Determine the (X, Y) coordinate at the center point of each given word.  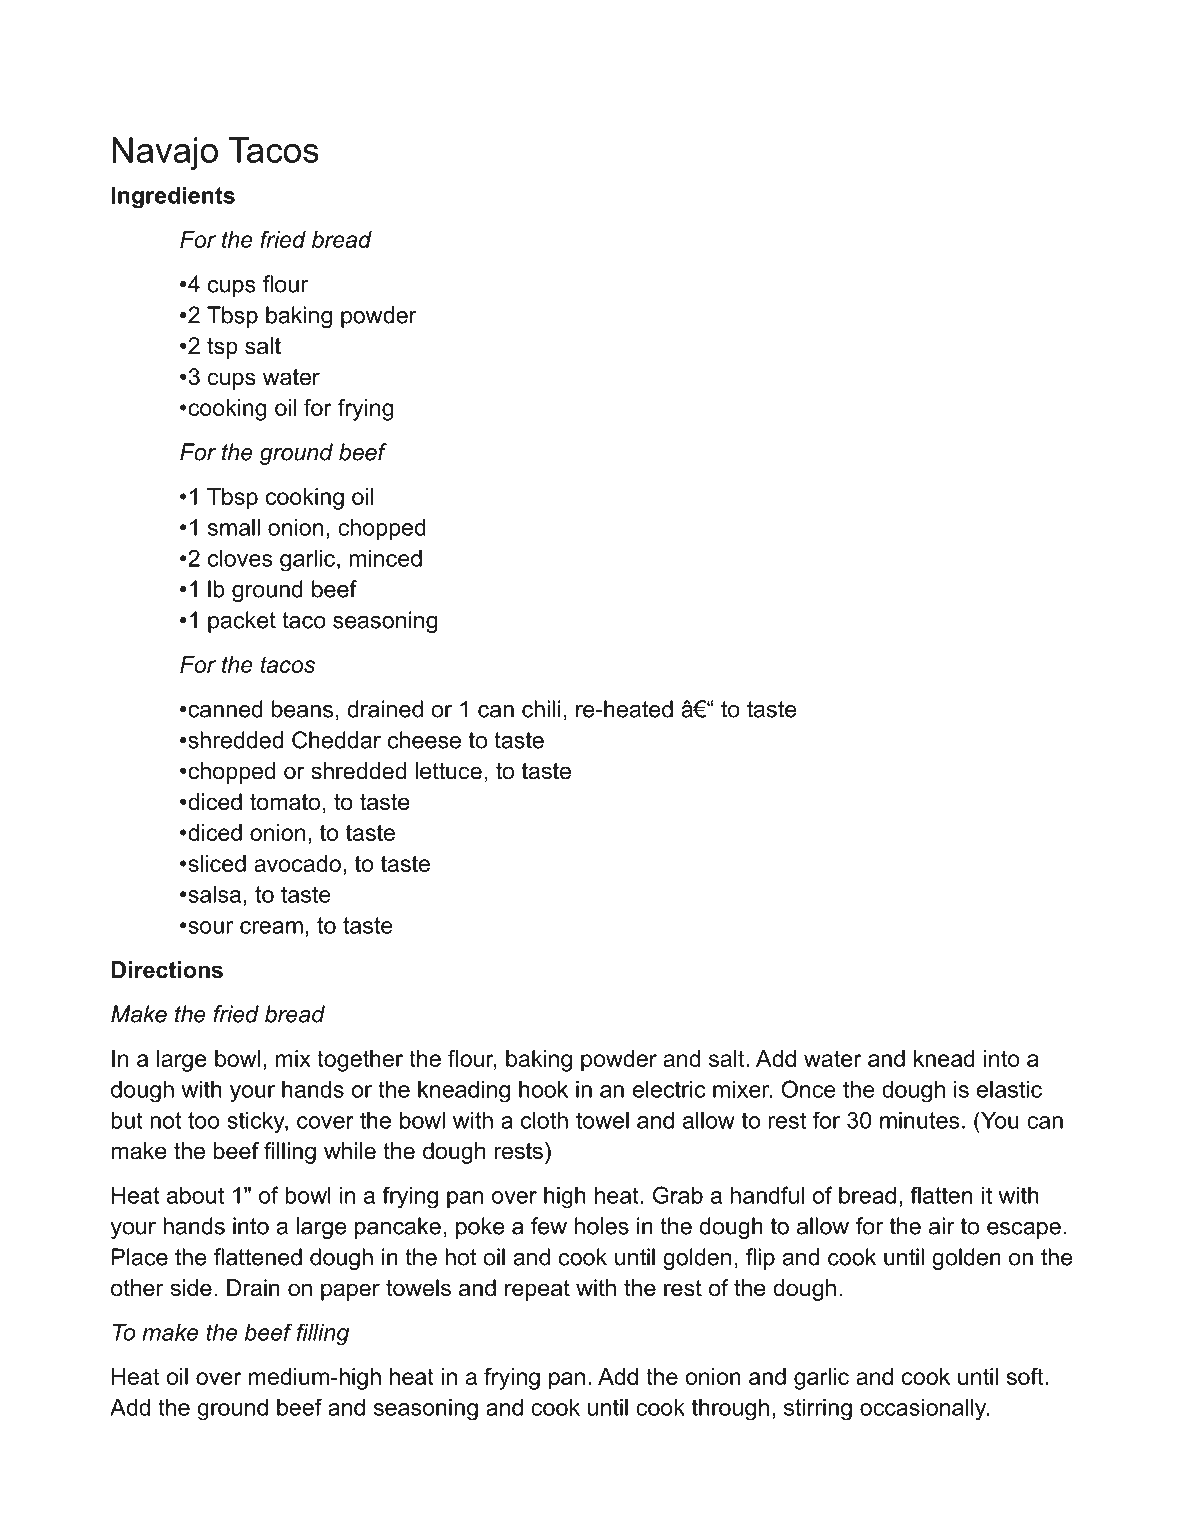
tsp (222, 348)
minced (385, 558)
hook (543, 1089)
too (204, 1120)
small (234, 527)
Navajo (165, 153)
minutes (920, 1120)
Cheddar (336, 740)
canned (225, 709)
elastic (1009, 1089)
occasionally (924, 1410)
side (191, 1288)
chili (541, 709)
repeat (537, 1290)
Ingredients (173, 198)
